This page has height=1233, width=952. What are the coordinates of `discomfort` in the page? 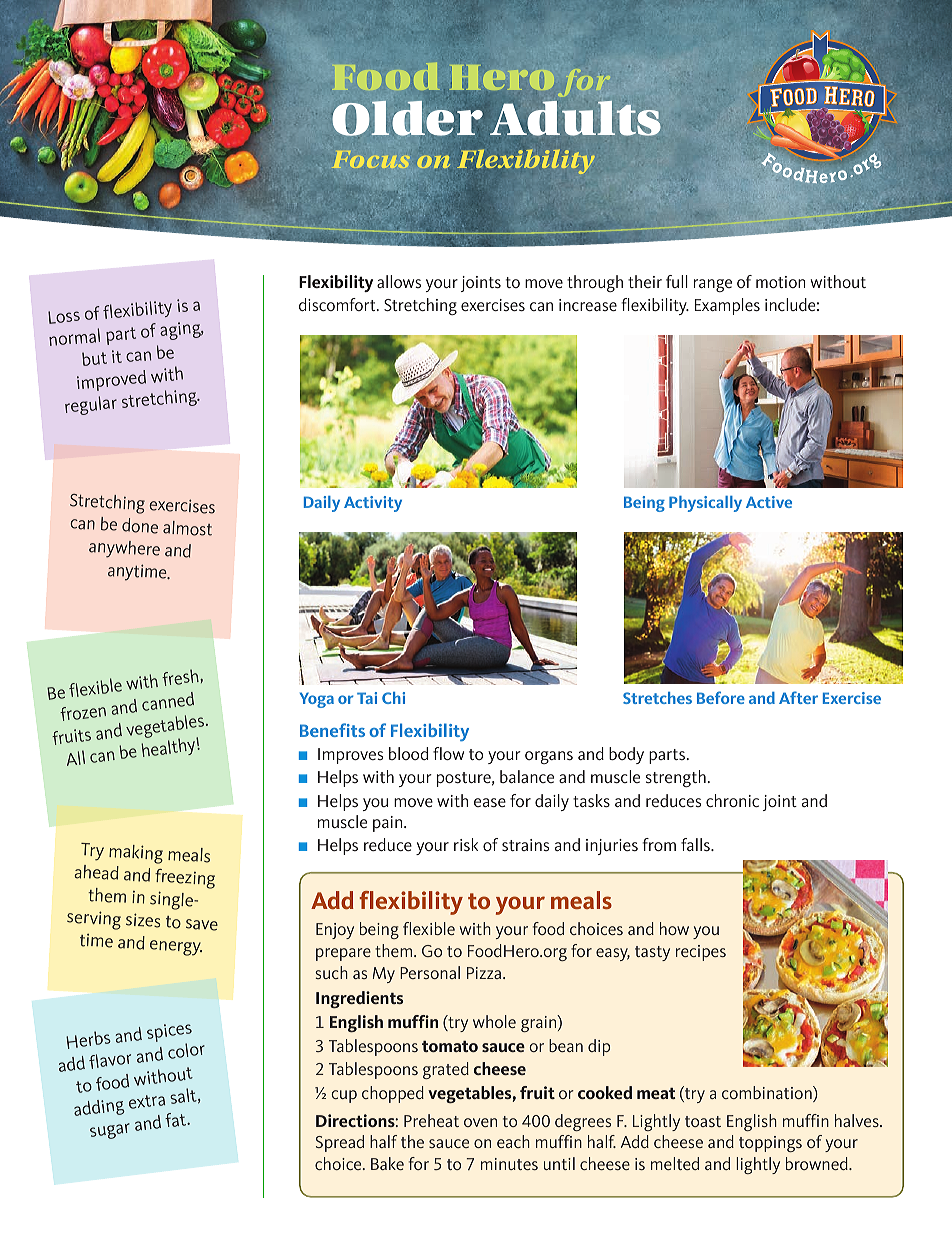 It's located at (338, 304).
